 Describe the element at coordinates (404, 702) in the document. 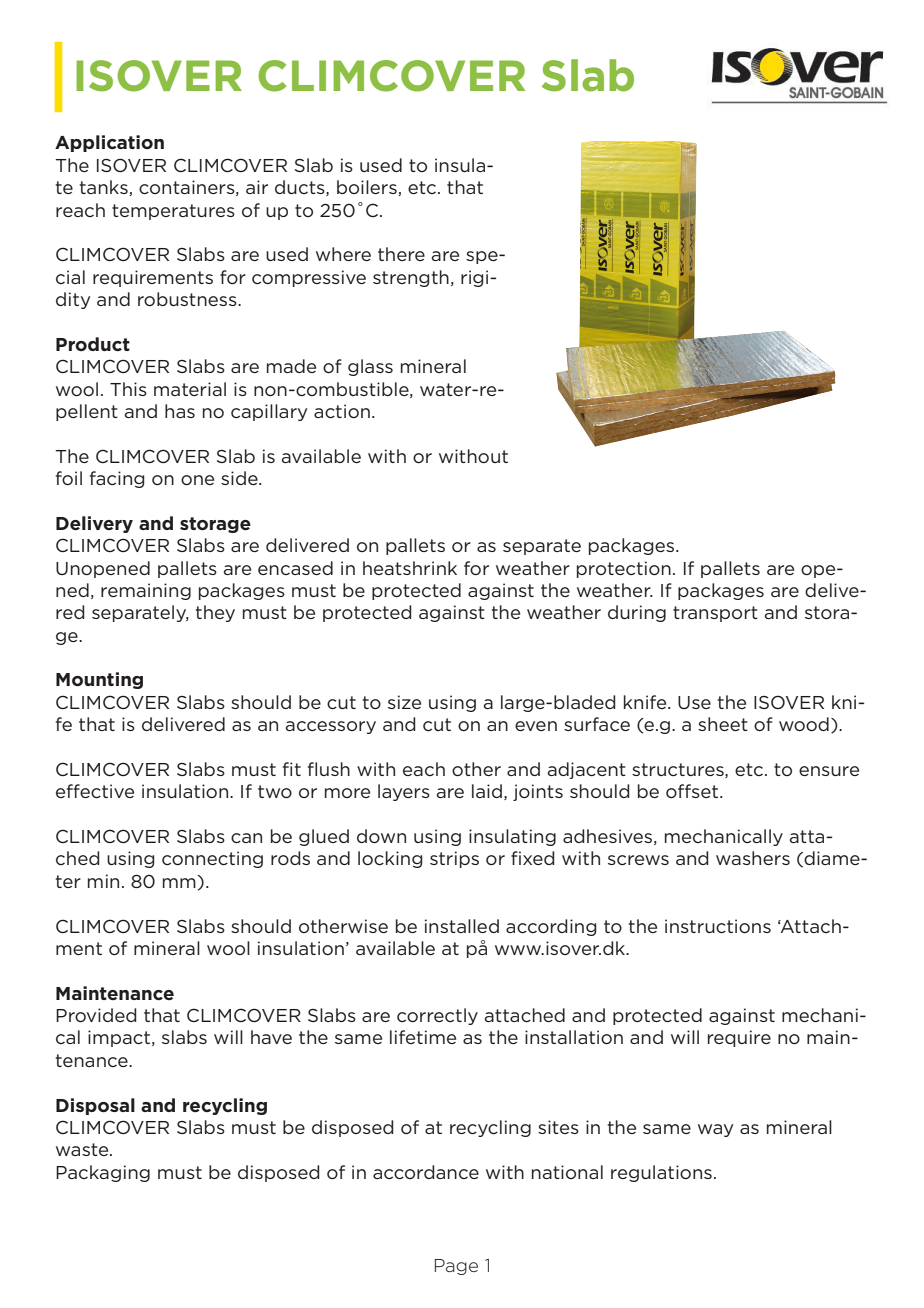

I see `size` at that location.
